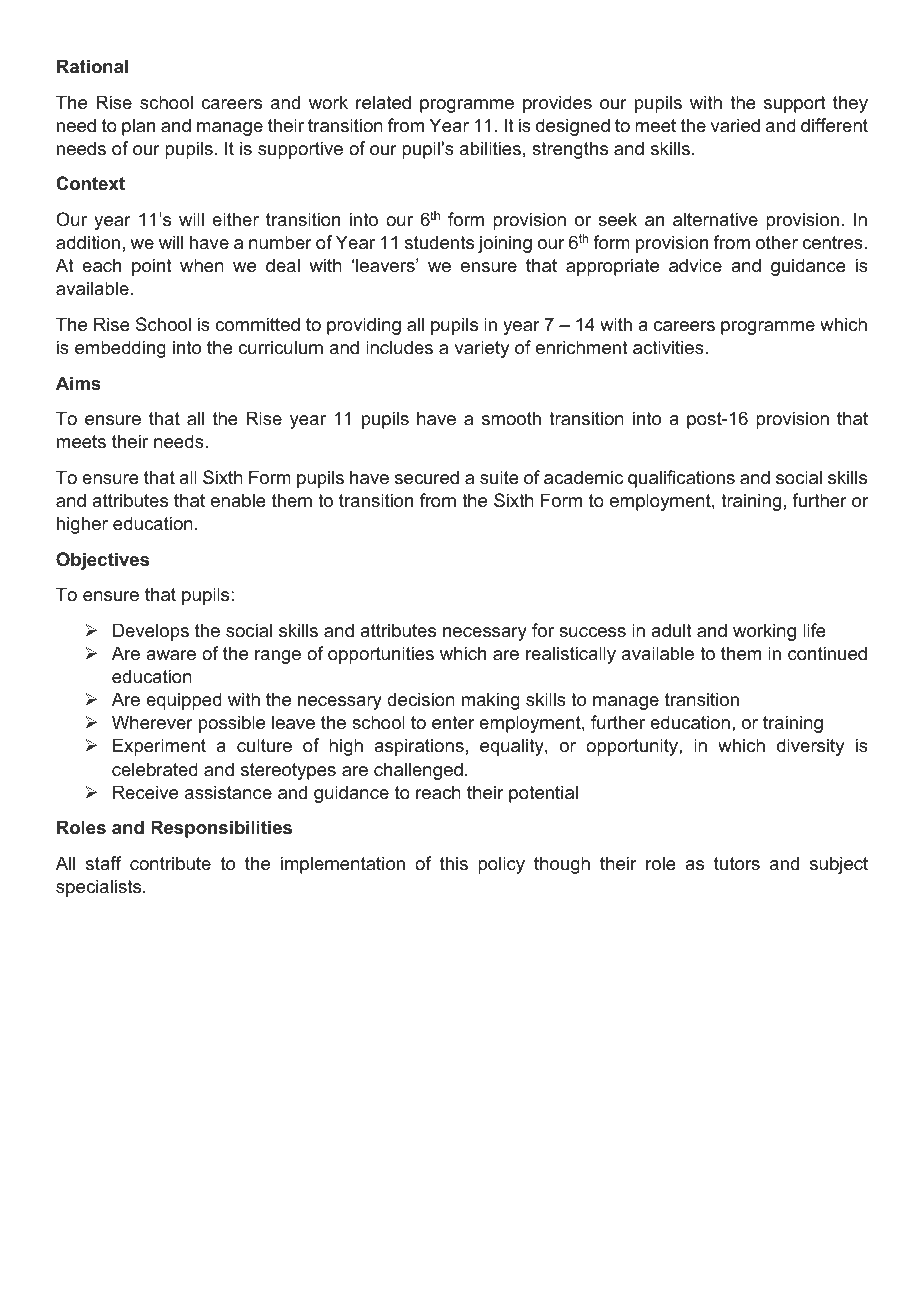 The height and width of the document is (1308, 924). Describe the element at coordinates (138, 127) in the document. I see `plan` at that location.
